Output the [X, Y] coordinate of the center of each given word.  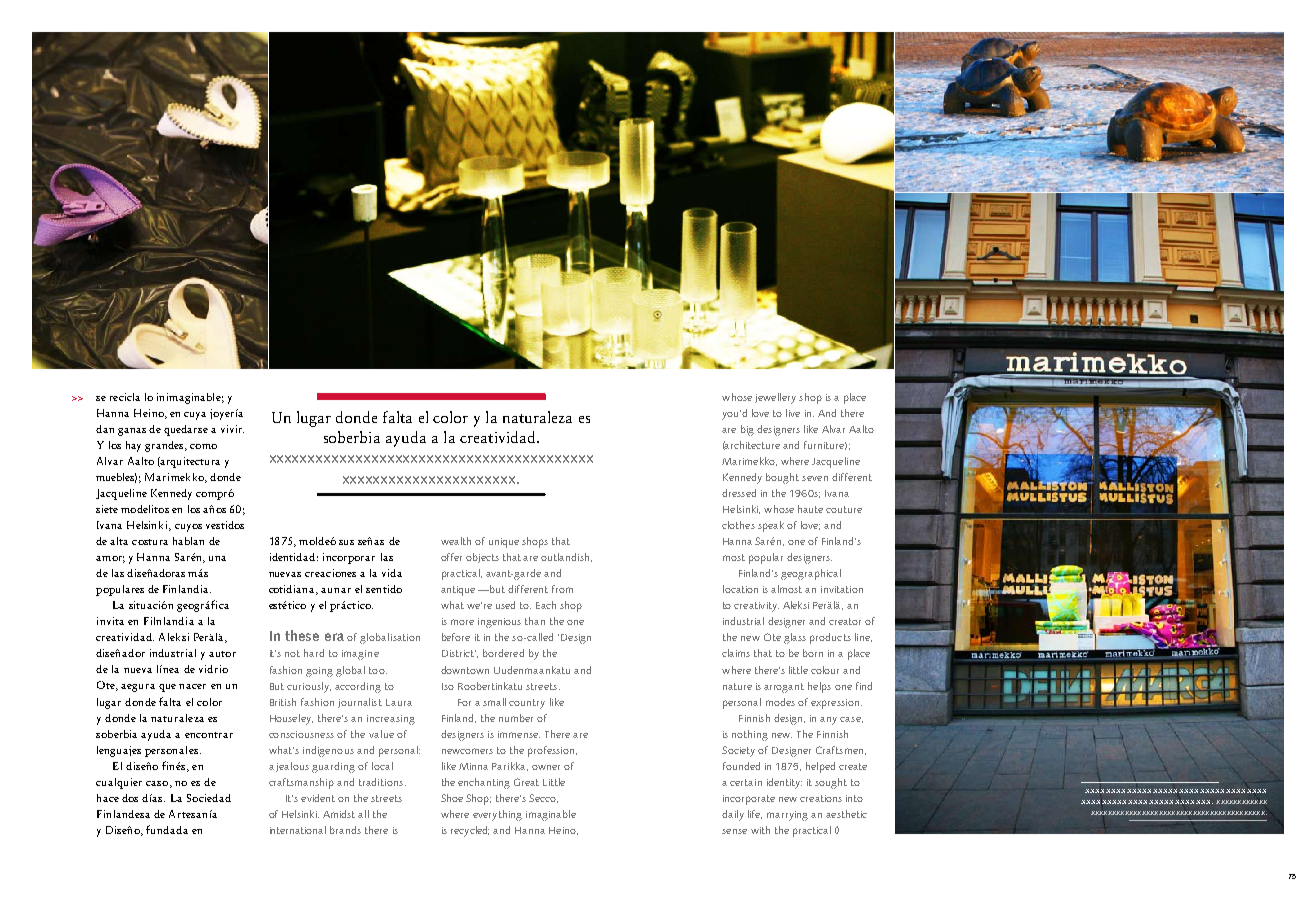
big [747, 430]
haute [810, 509]
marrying [787, 816]
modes [780, 702]
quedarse [186, 430]
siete [107, 509]
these [302, 635]
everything [497, 815]
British [283, 702]
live [793, 413]
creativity [756, 607]
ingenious [499, 623]
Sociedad [209, 798]
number [516, 718]
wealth [456, 541]
